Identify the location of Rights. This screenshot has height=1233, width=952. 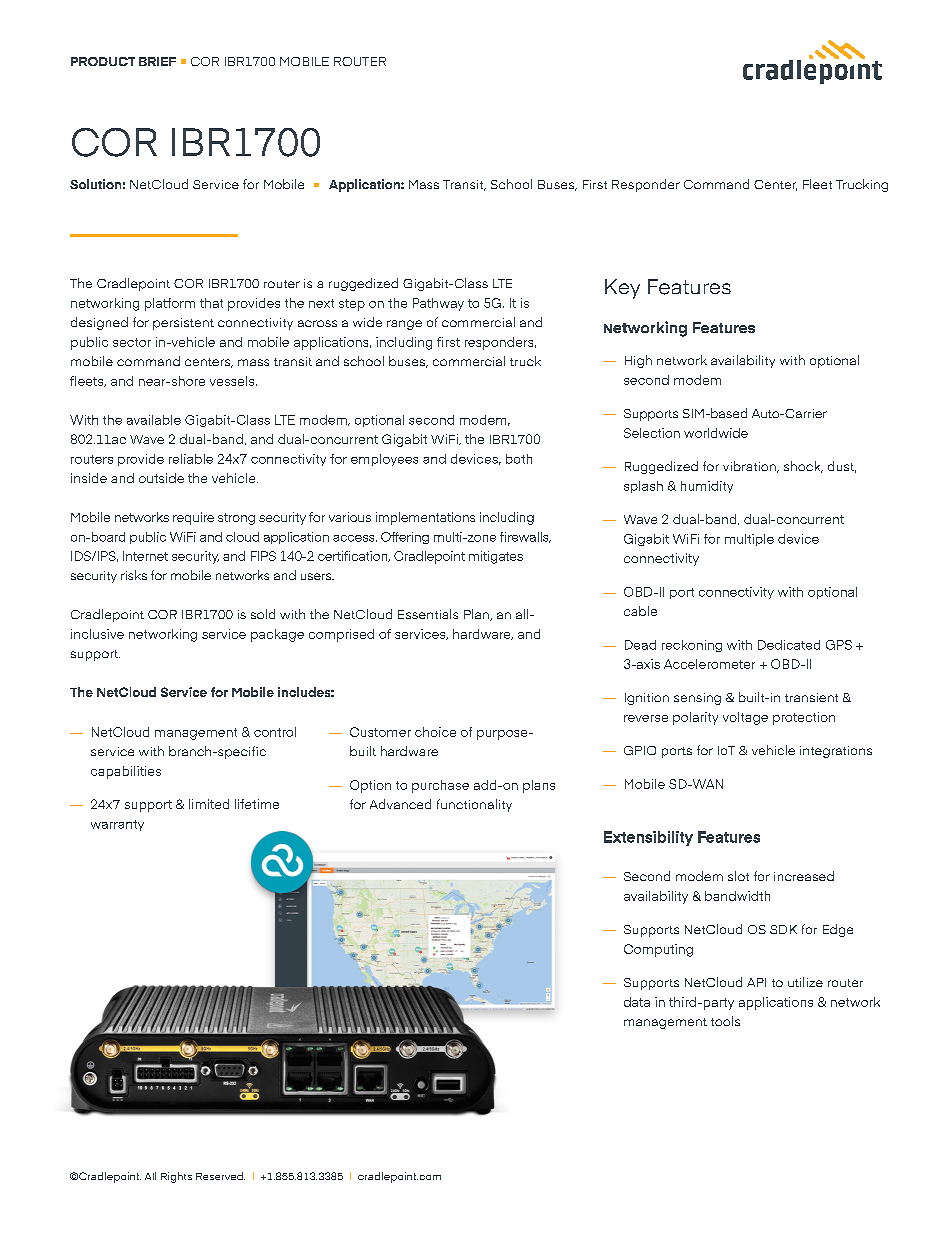
(176, 1177).
